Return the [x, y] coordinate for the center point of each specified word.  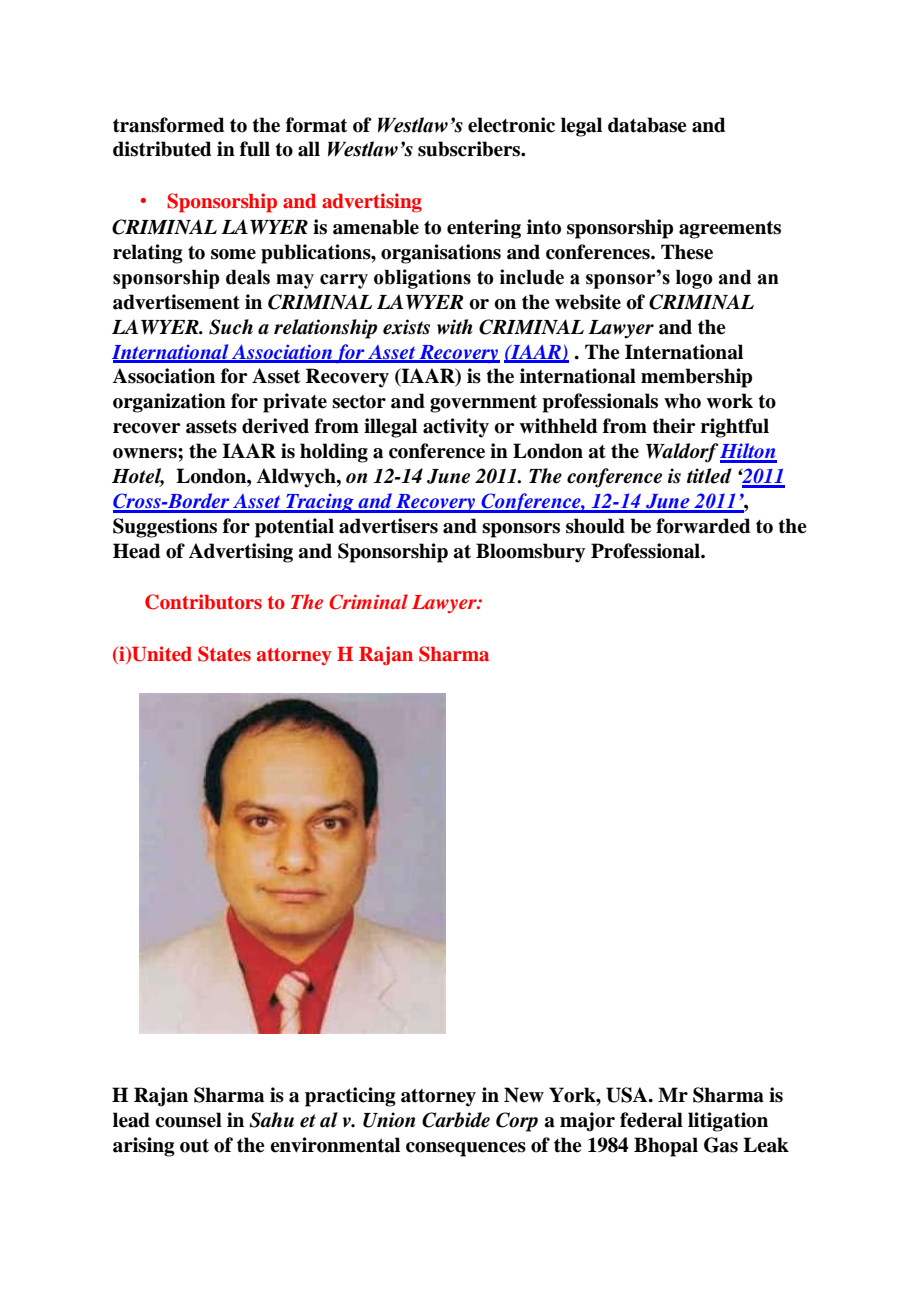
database [647, 125]
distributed [162, 149]
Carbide [456, 1120]
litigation [728, 1122]
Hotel [138, 477]
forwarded [703, 526]
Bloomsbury [530, 553]
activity [456, 428]
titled [709, 476]
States [224, 654]
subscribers [470, 149]
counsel [188, 1120]
